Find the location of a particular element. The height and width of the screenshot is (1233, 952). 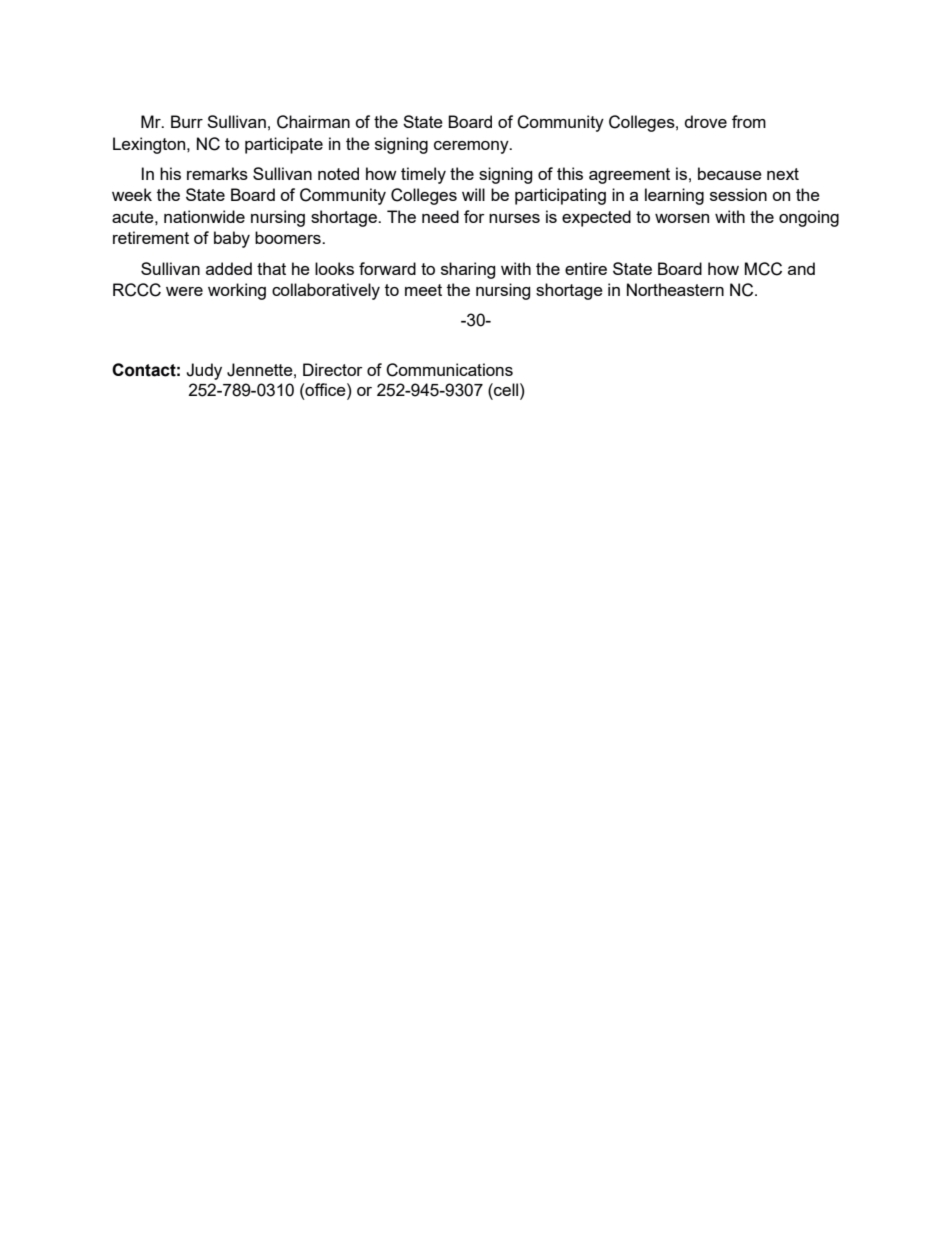

Burr is located at coordinates (187, 121).
